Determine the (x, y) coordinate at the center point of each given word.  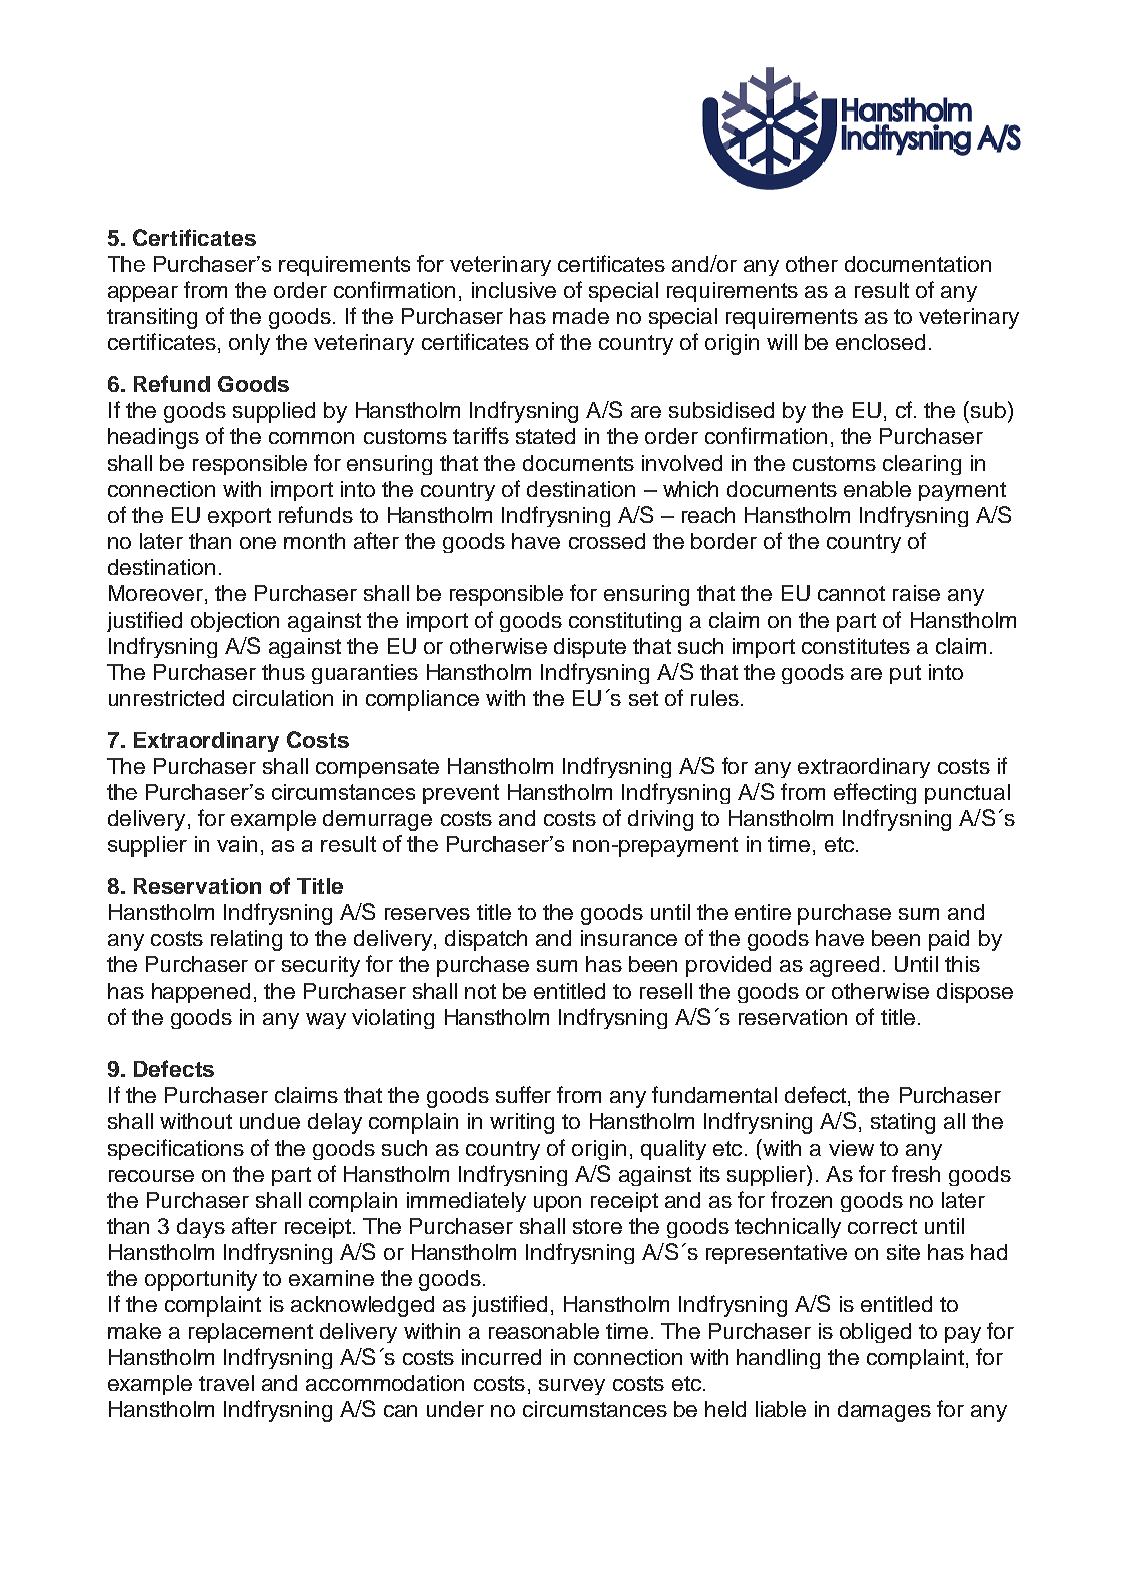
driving (660, 820)
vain (237, 844)
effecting (875, 793)
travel (226, 1383)
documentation (918, 264)
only (249, 344)
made (581, 316)
